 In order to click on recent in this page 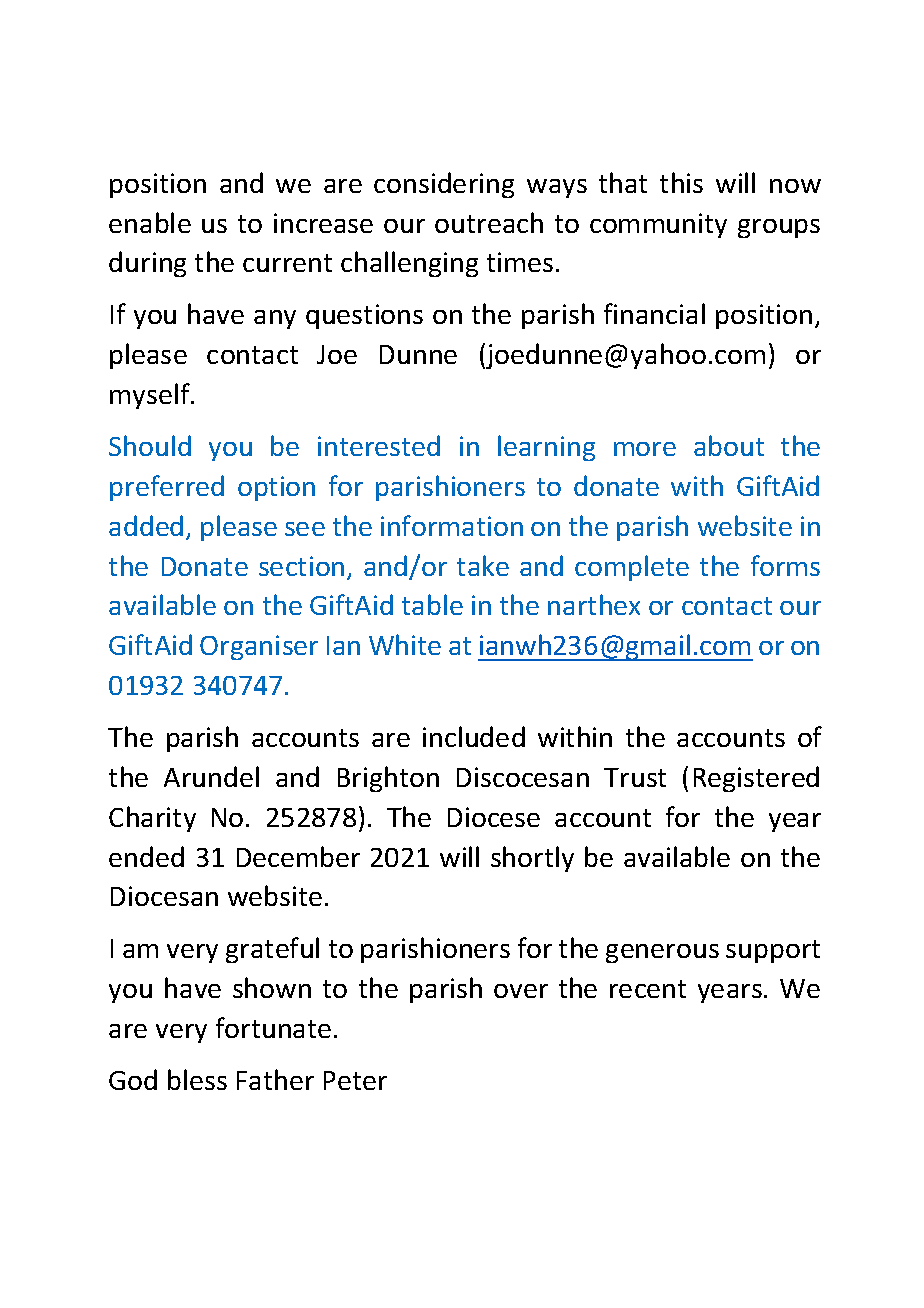, I will do `click(648, 989)`.
